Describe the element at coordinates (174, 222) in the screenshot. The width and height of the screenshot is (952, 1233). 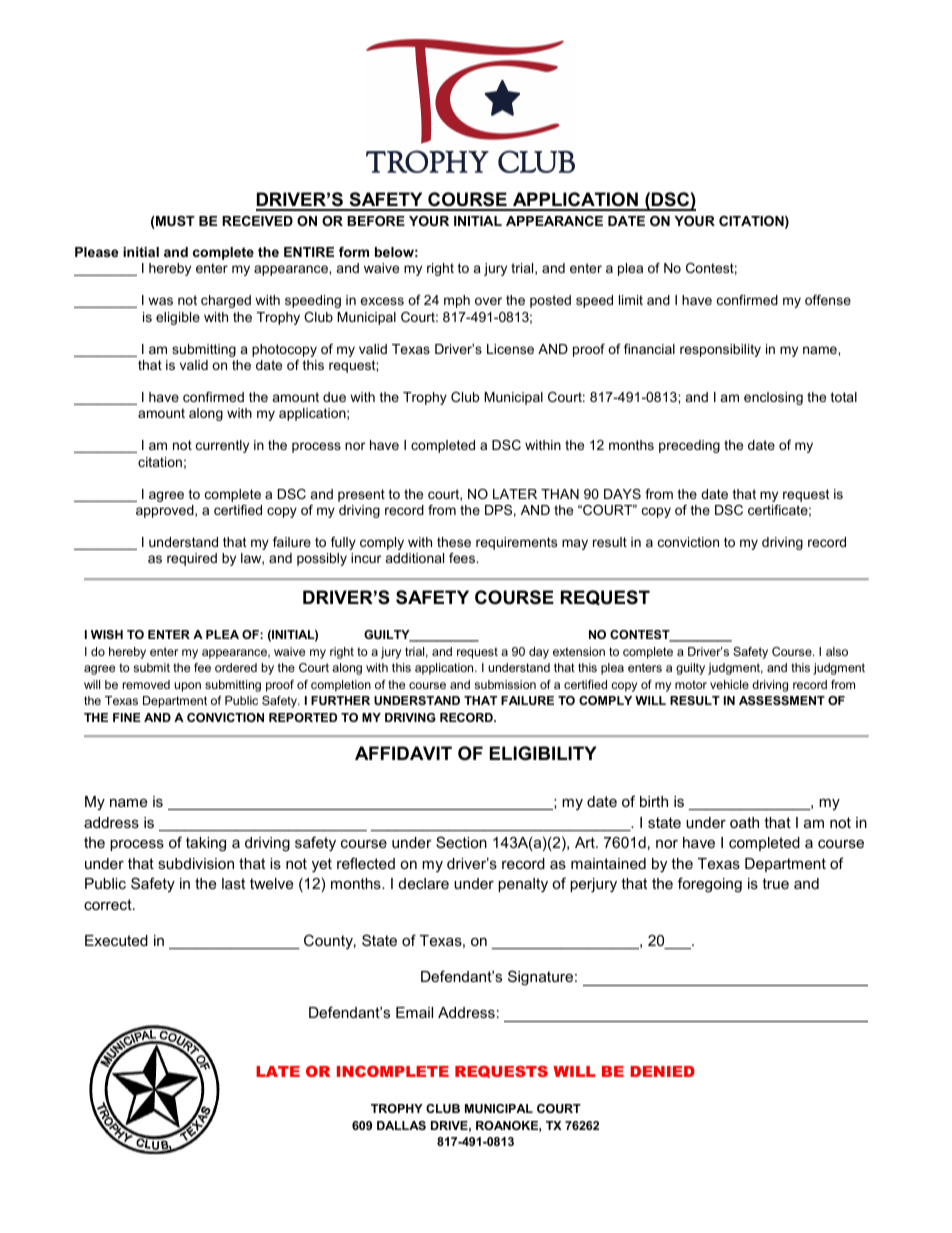
I see `MUST` at that location.
